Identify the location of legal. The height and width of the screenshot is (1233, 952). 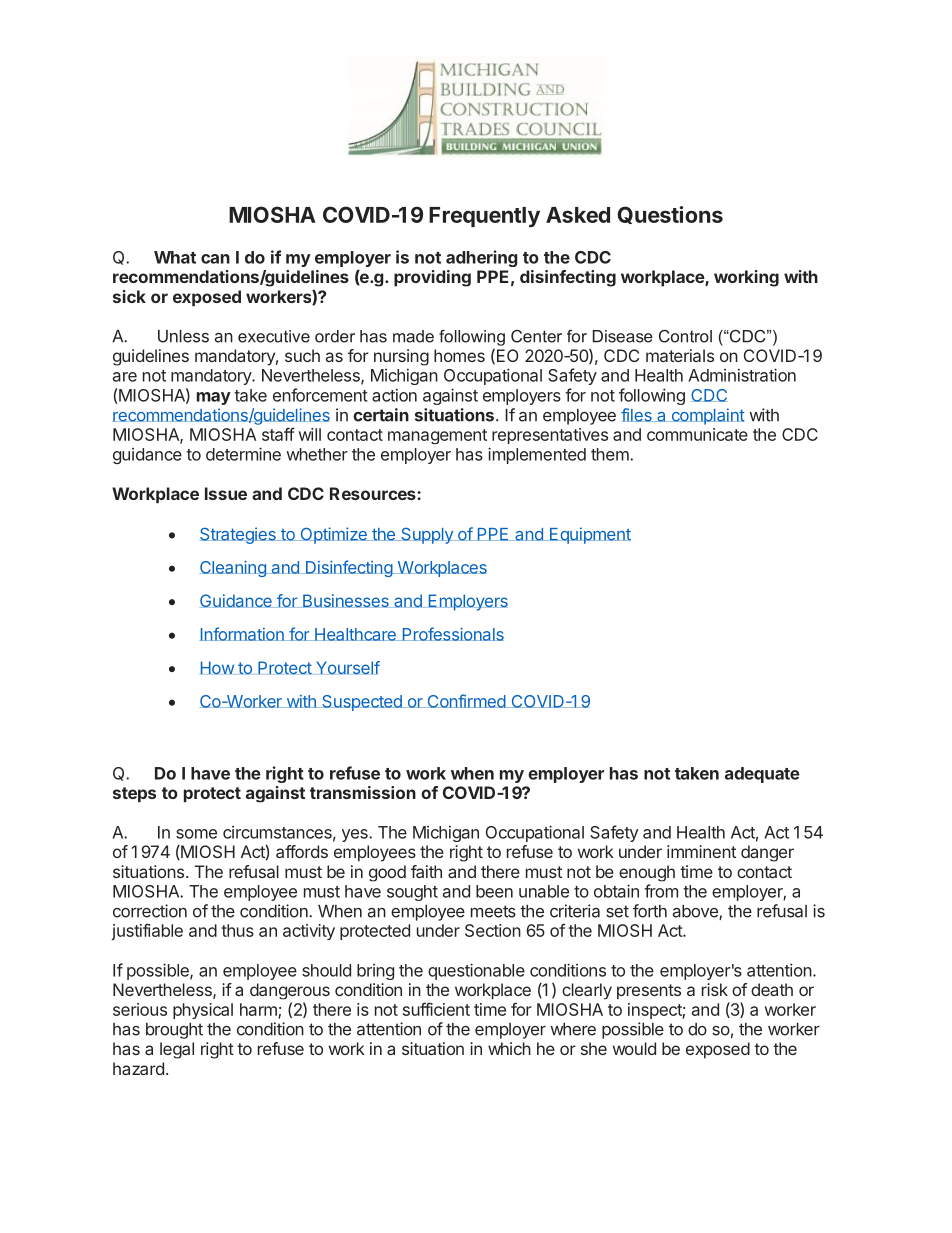
(177, 1050).
